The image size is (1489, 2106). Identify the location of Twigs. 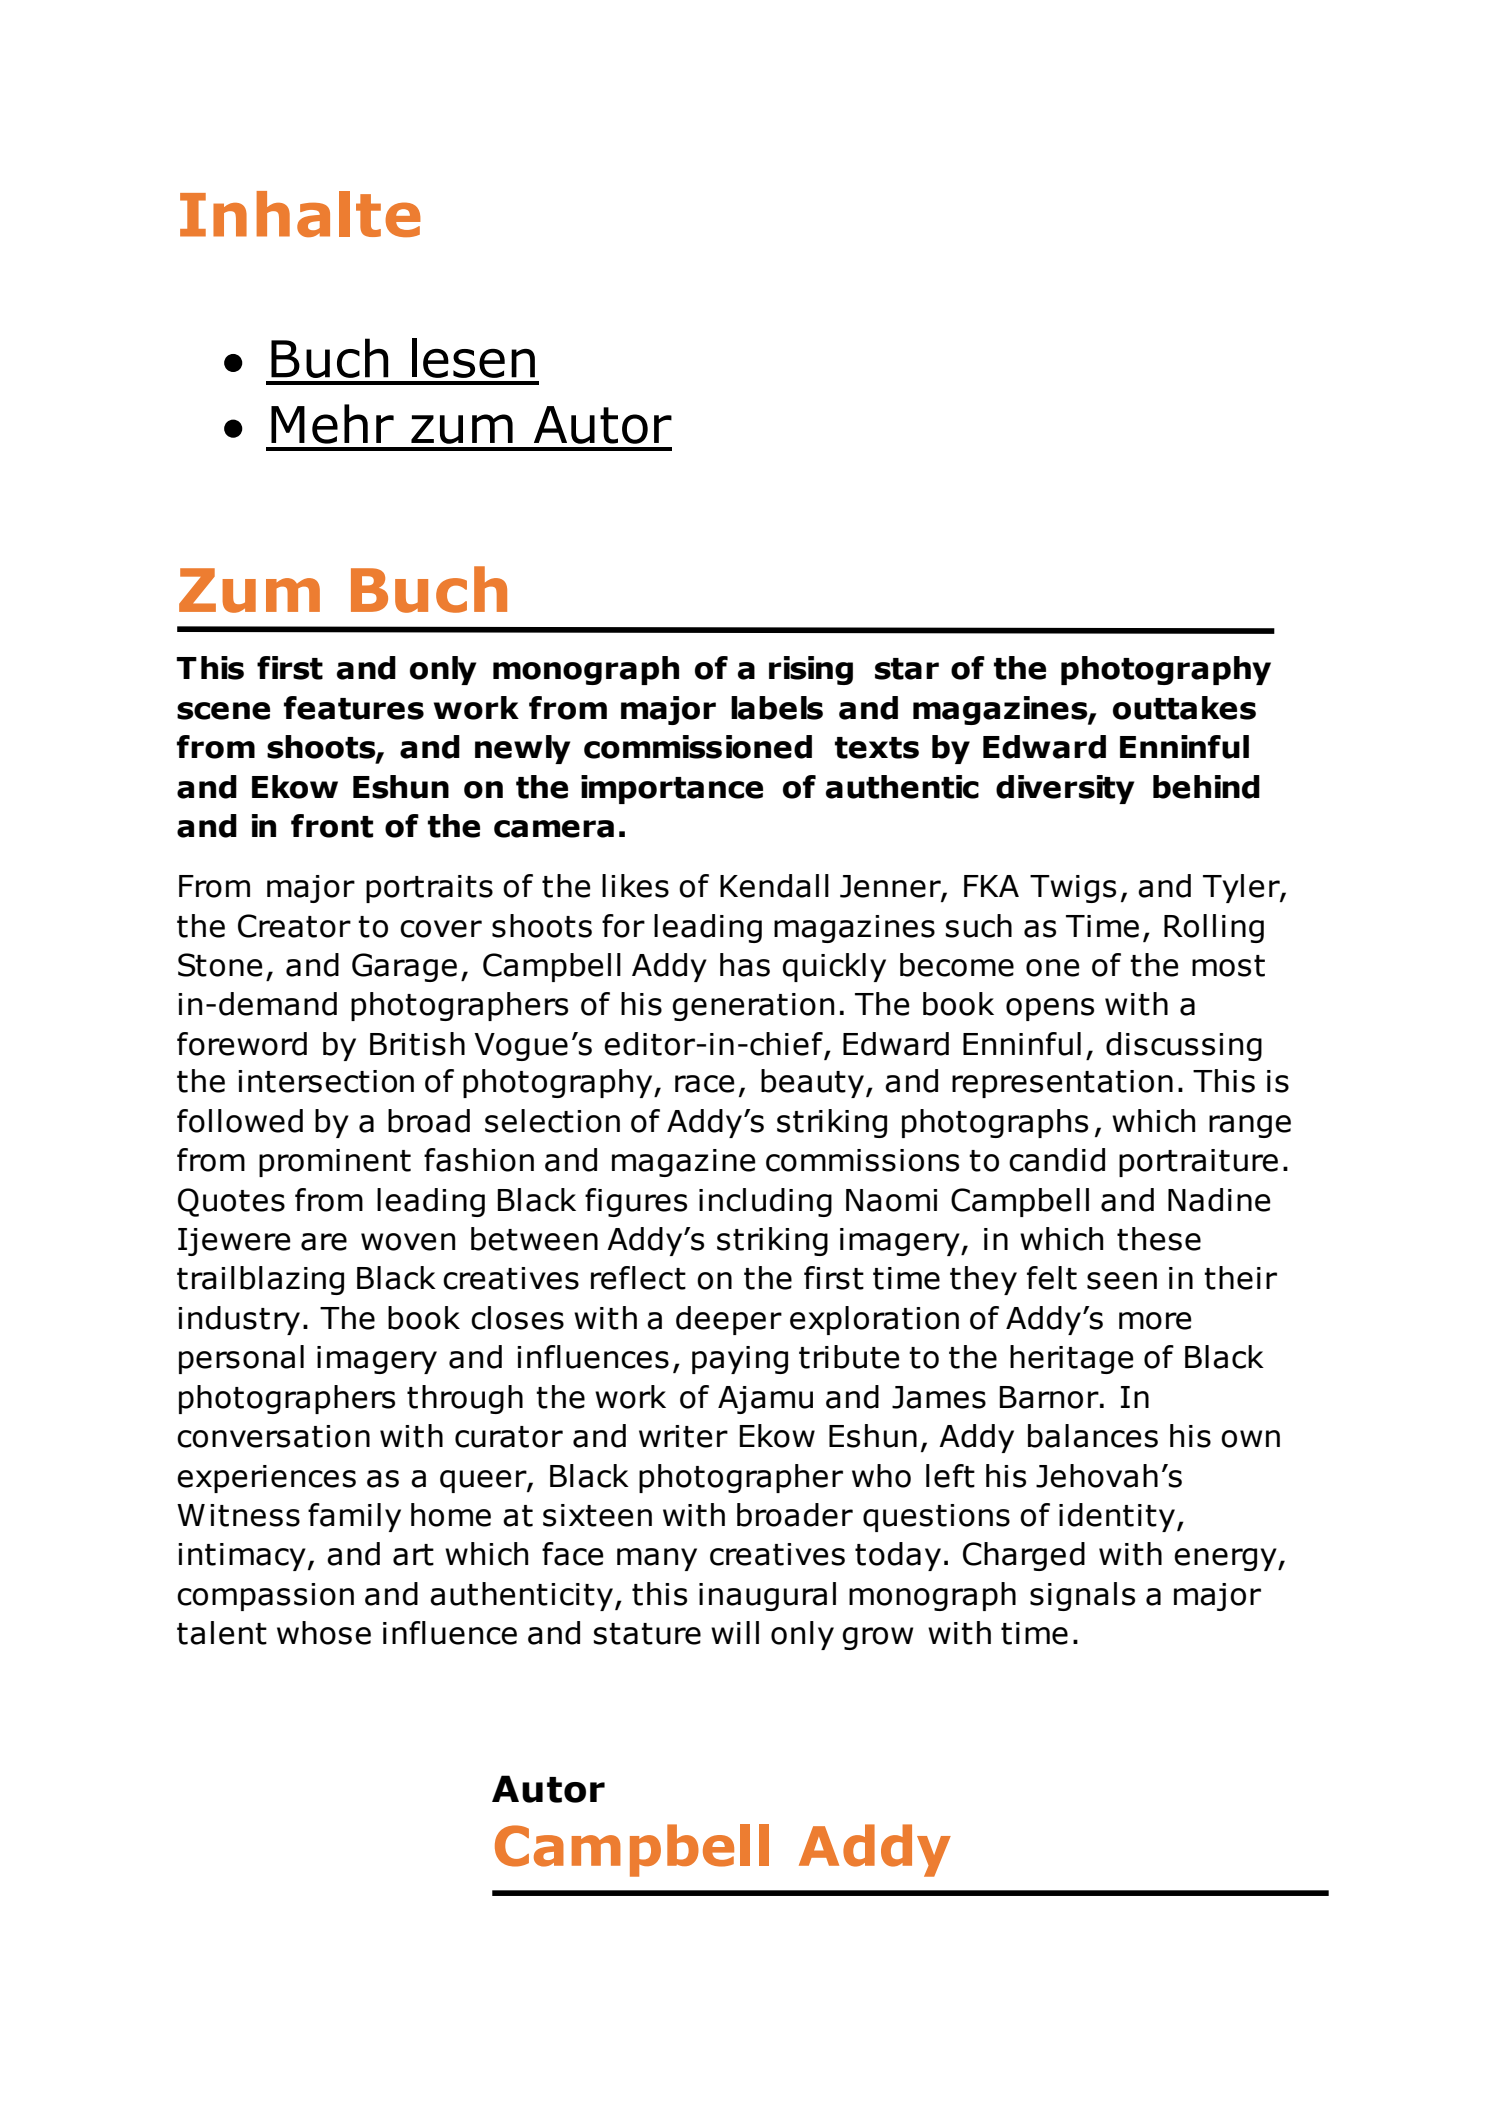
(1073, 889).
